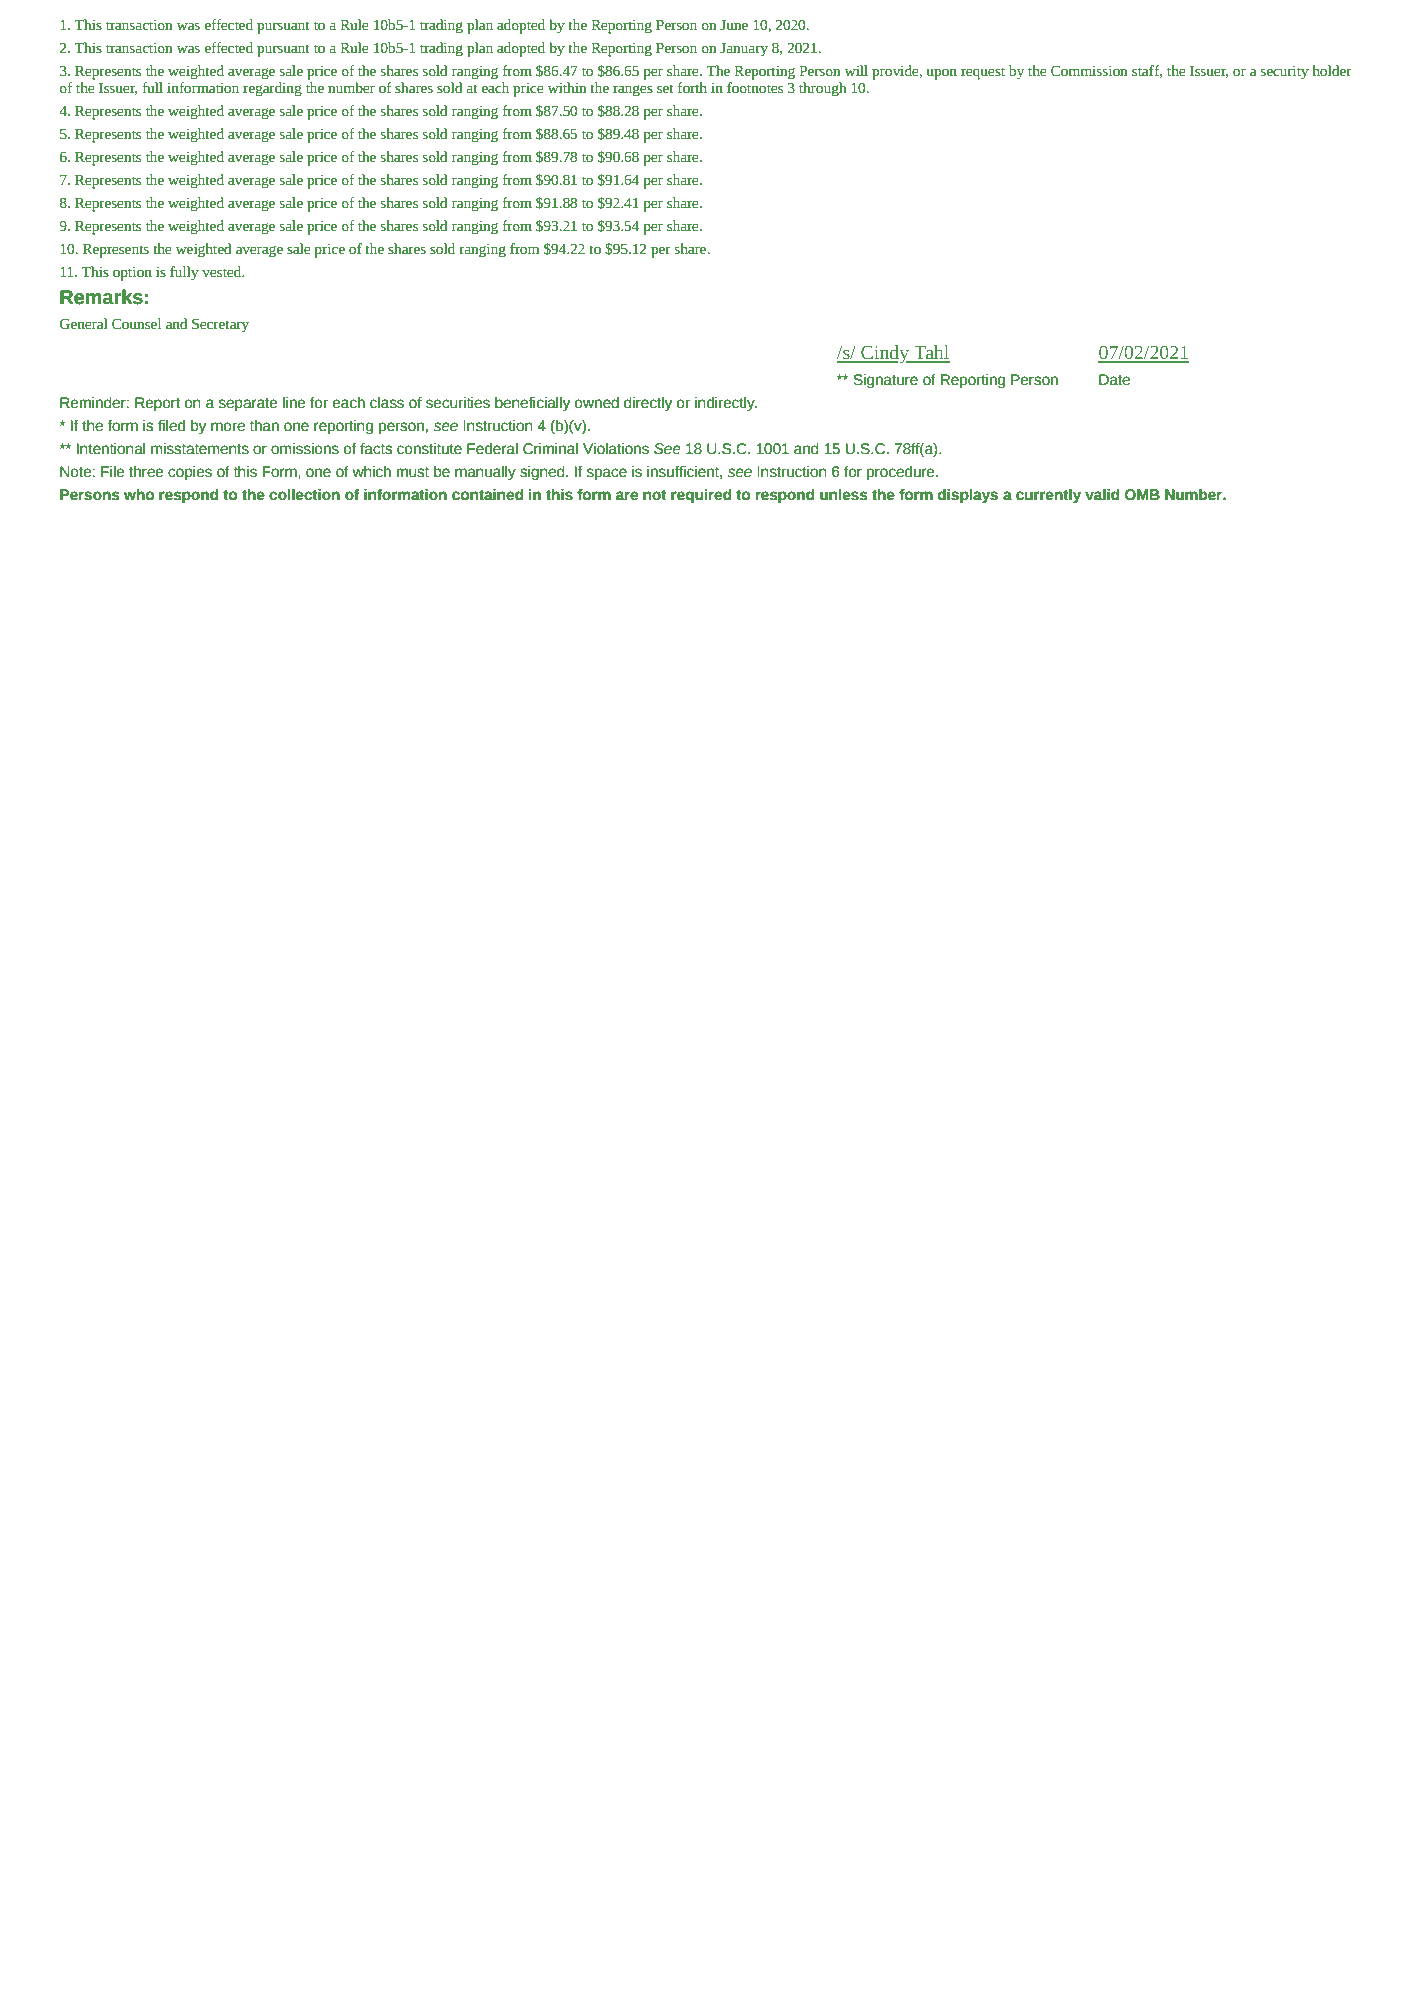  What do you see at coordinates (567, 87) in the screenshot?
I see `within` at bounding box center [567, 87].
